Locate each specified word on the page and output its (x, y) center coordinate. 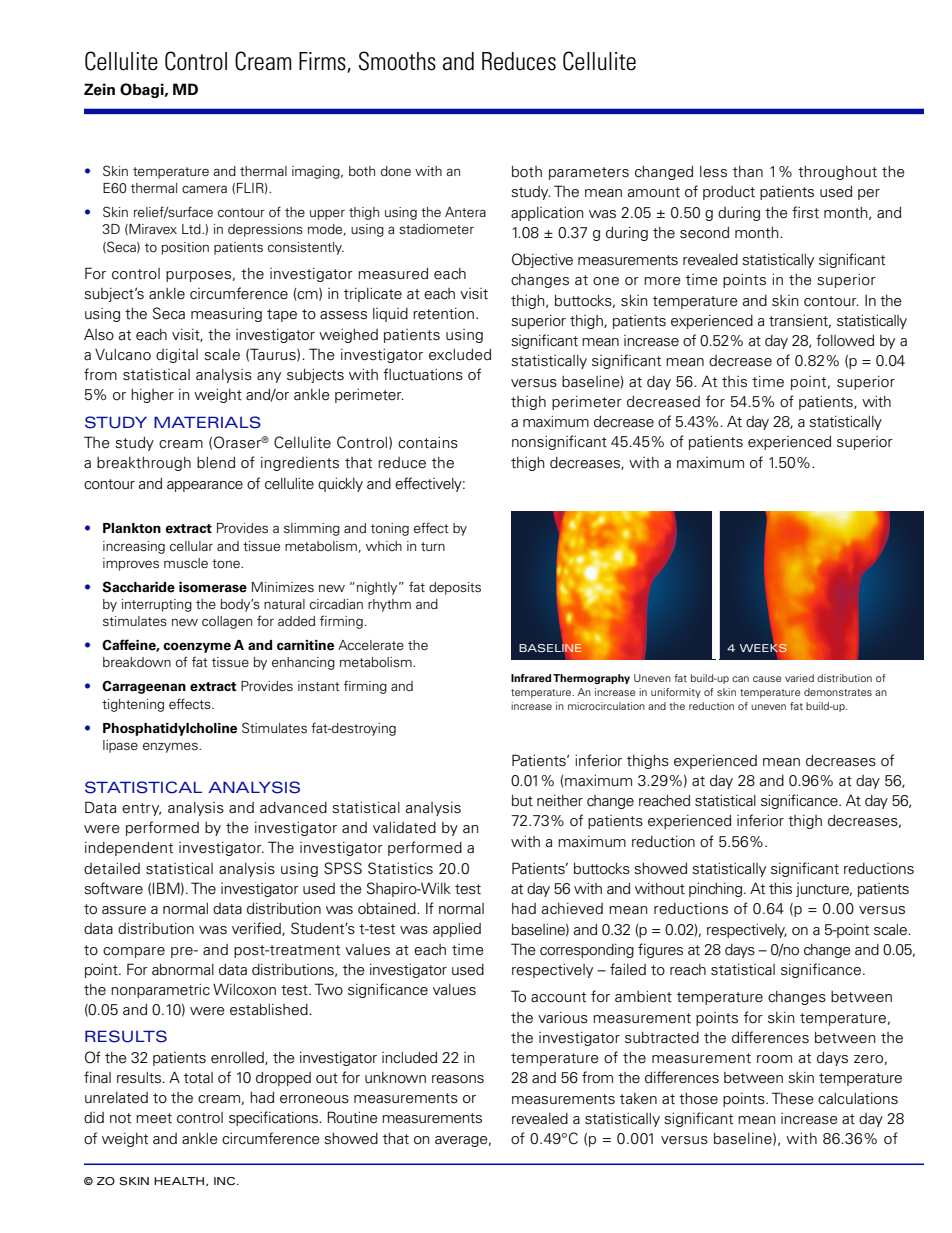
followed (845, 340)
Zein (99, 89)
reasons (458, 1079)
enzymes (171, 747)
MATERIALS (207, 422)
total (198, 1078)
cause (767, 679)
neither (560, 800)
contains (428, 442)
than (748, 172)
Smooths (397, 61)
